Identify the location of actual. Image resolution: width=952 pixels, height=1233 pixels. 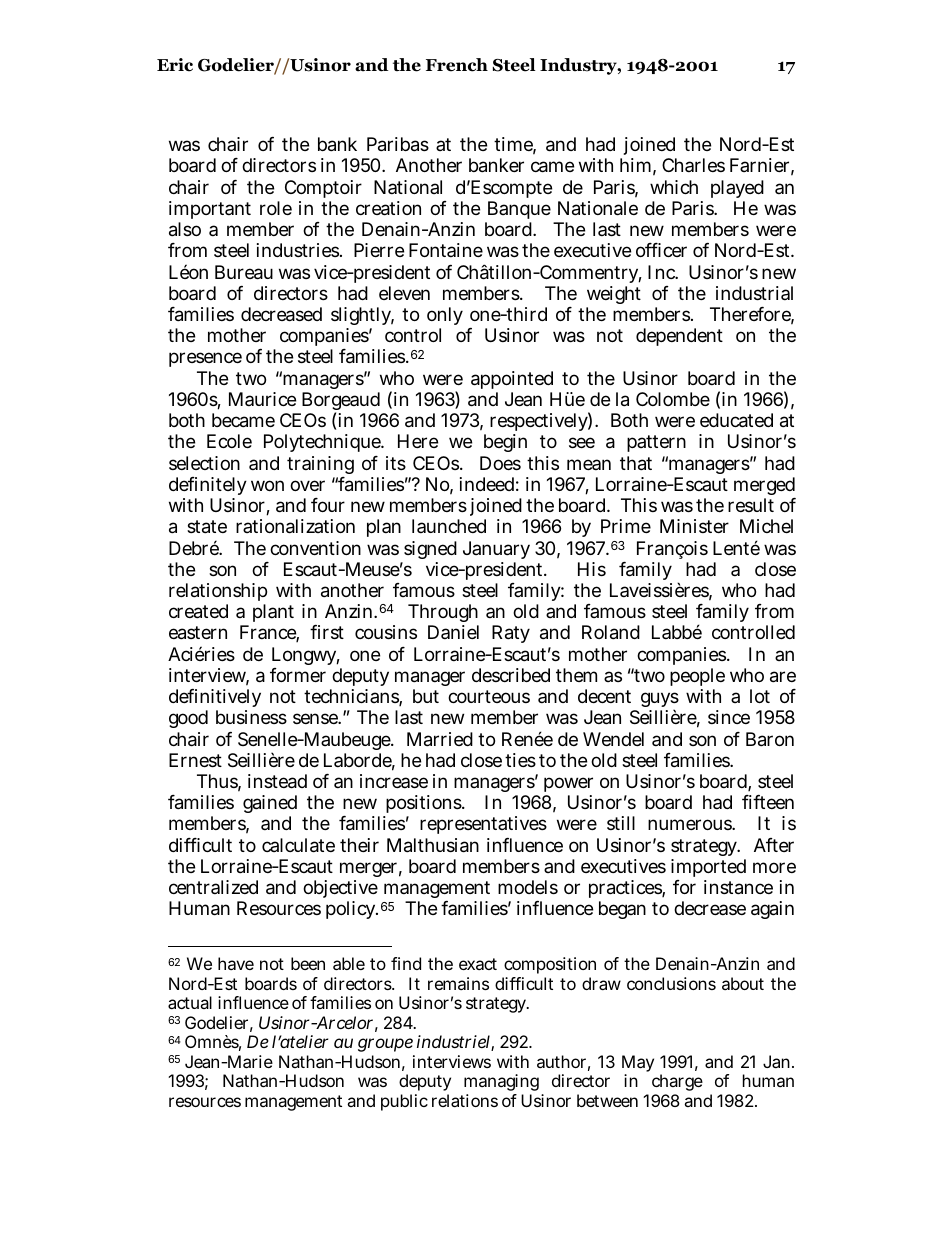
(190, 1002).
